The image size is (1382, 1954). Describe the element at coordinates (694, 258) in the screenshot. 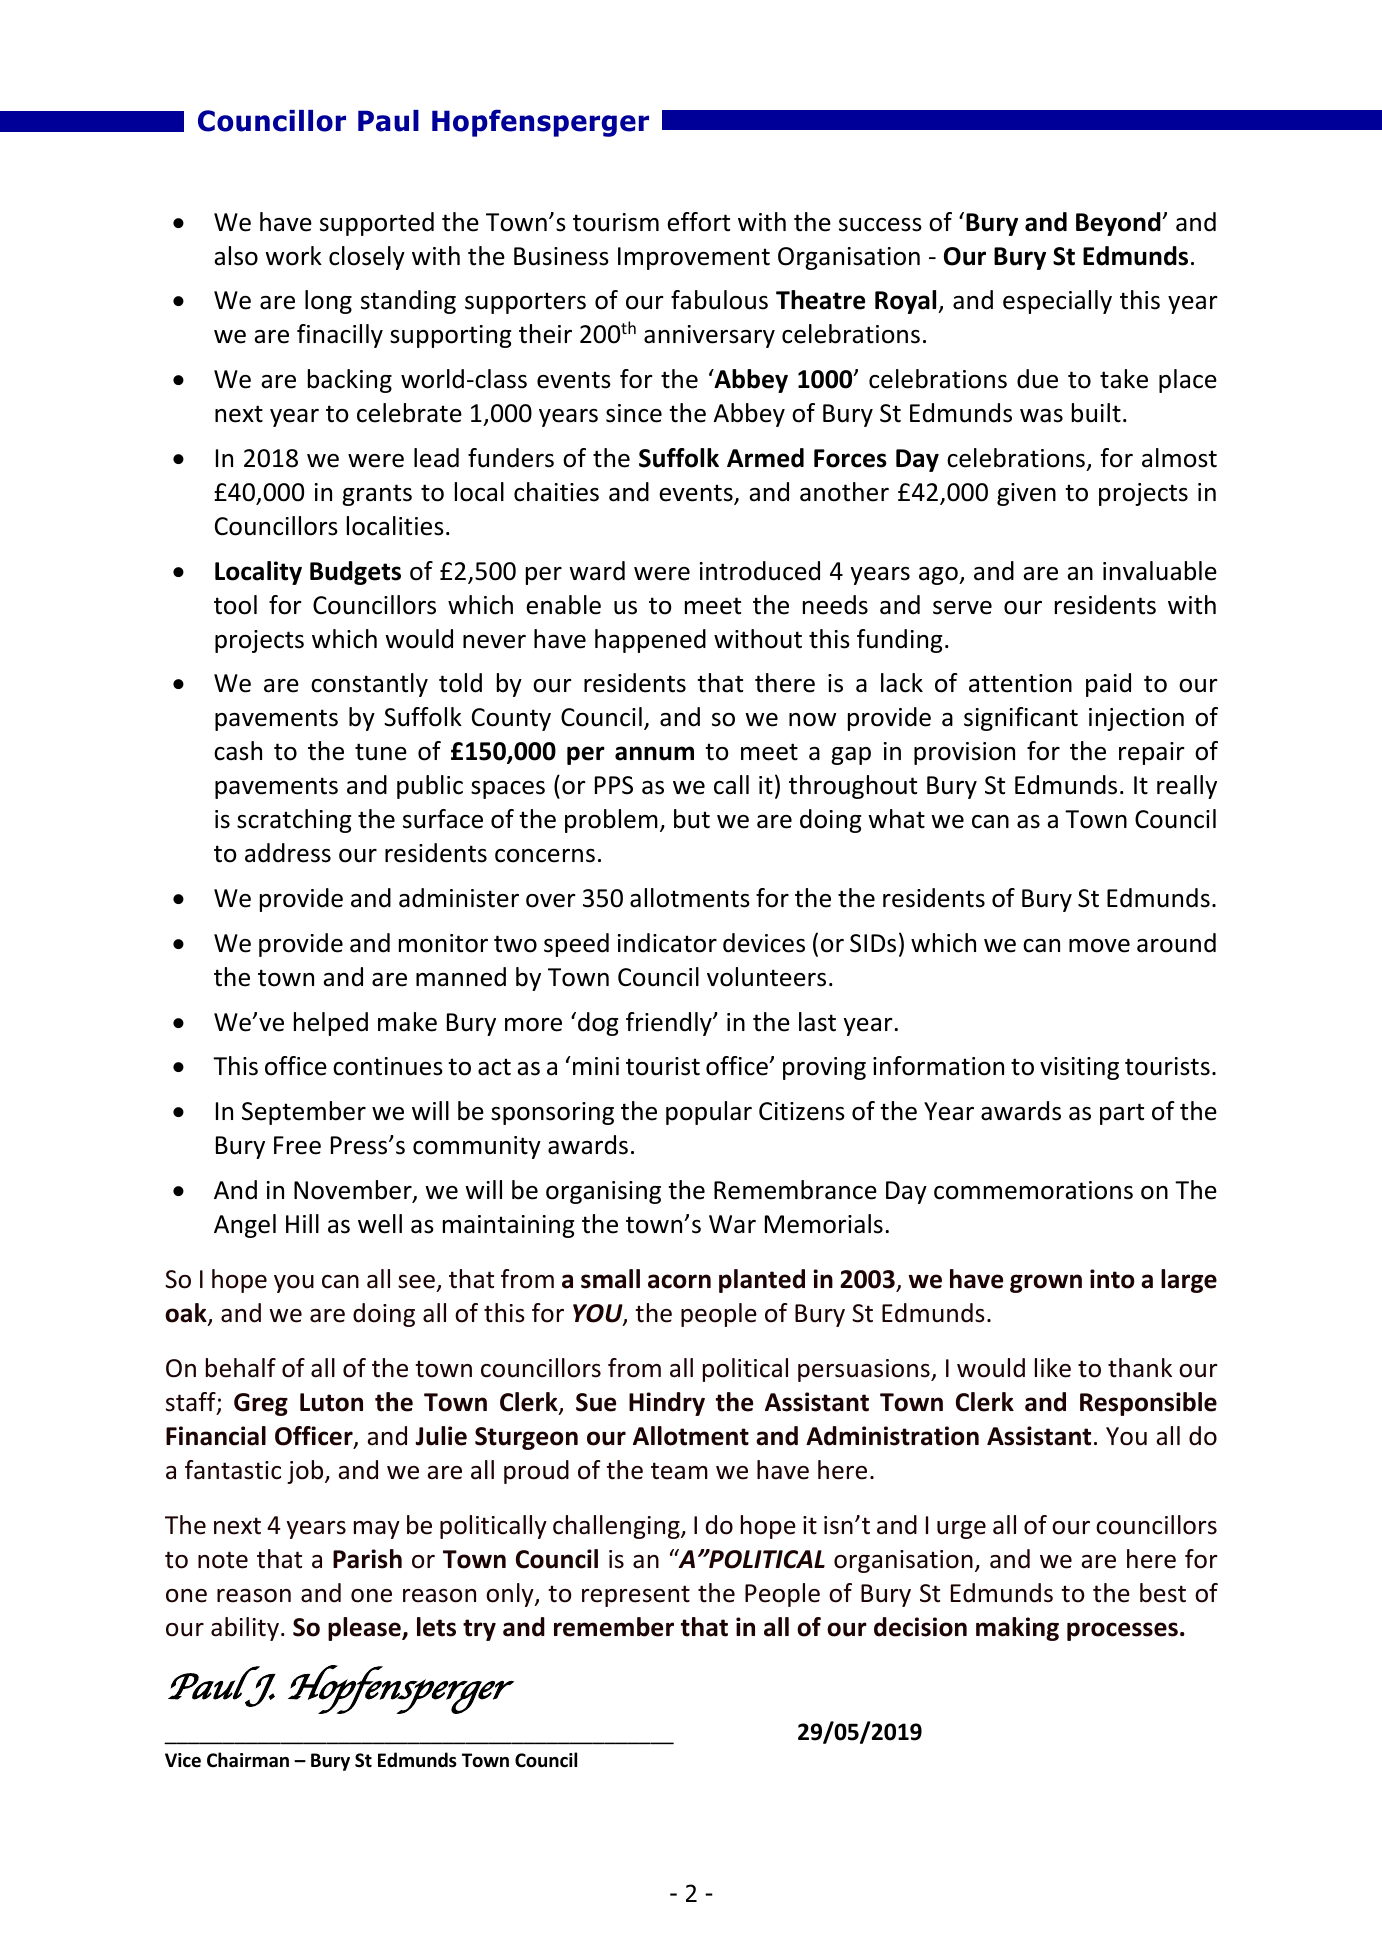

I see `Improvement` at that location.
